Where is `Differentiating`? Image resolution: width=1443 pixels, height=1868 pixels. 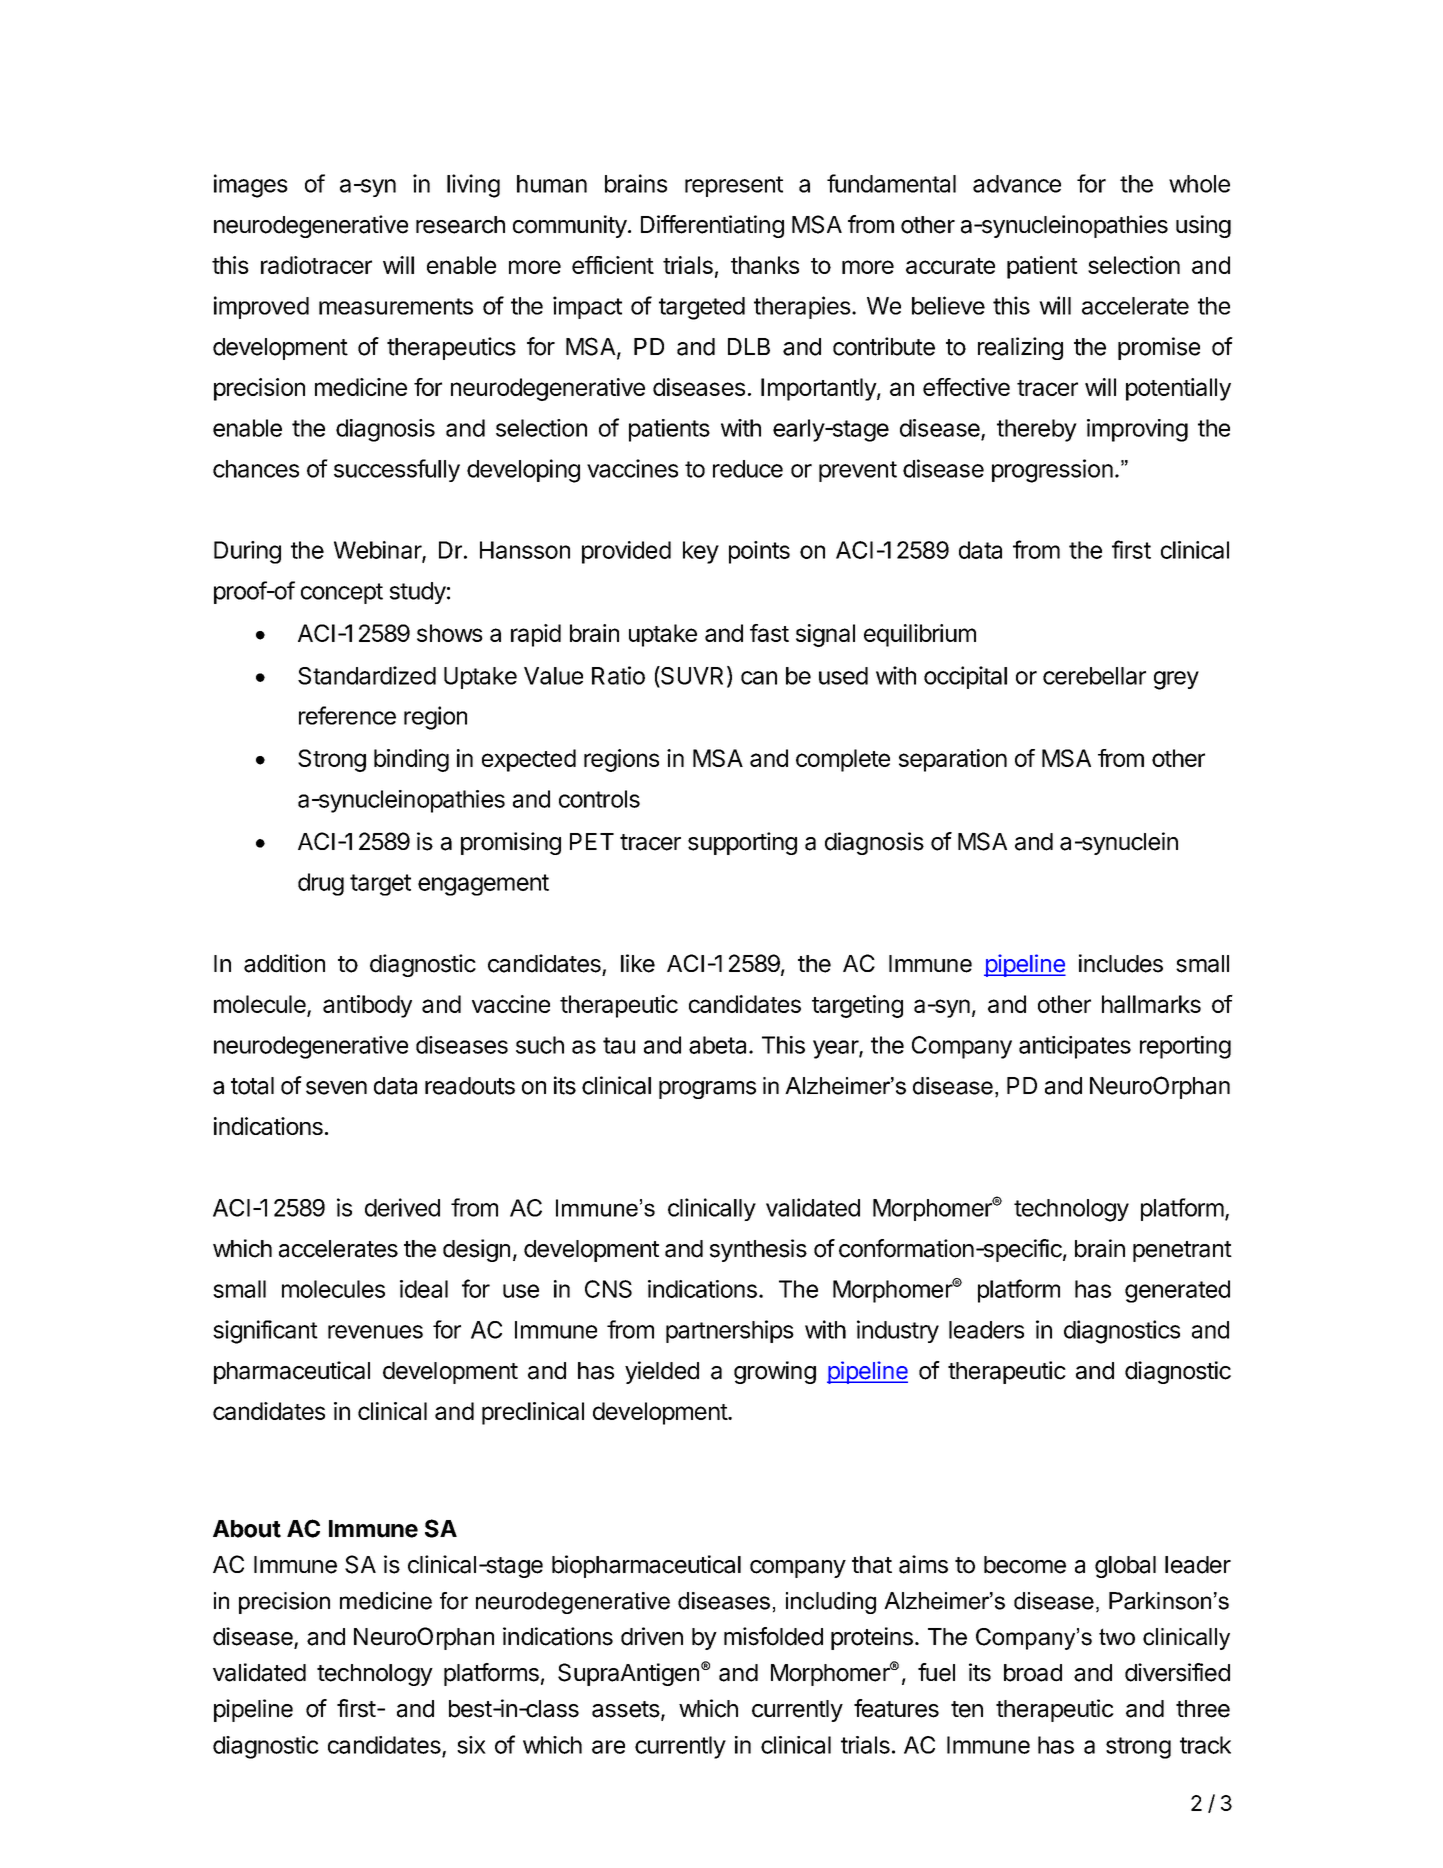
Differentiating is located at coordinates (712, 226).
